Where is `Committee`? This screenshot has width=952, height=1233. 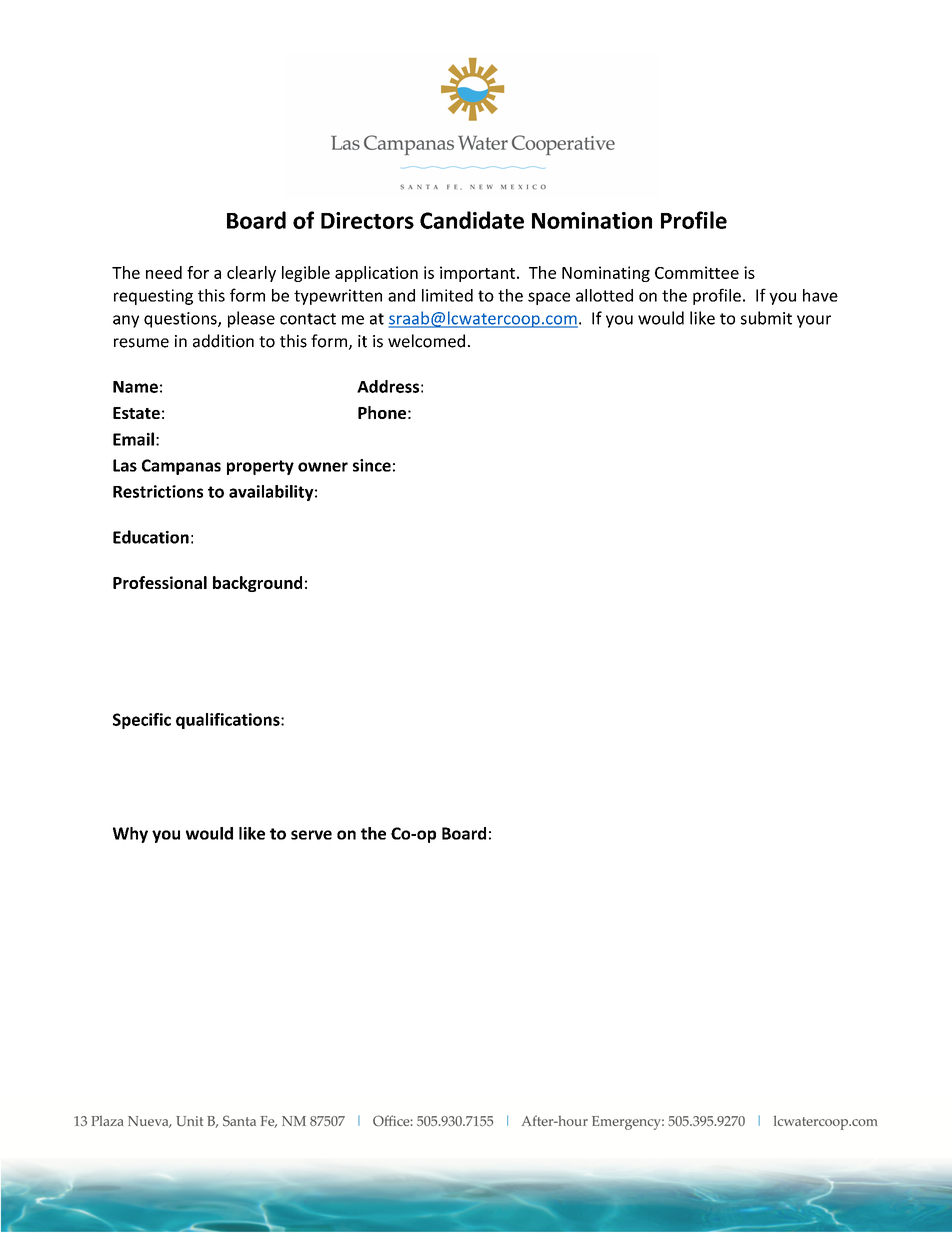
Committee is located at coordinates (697, 272).
